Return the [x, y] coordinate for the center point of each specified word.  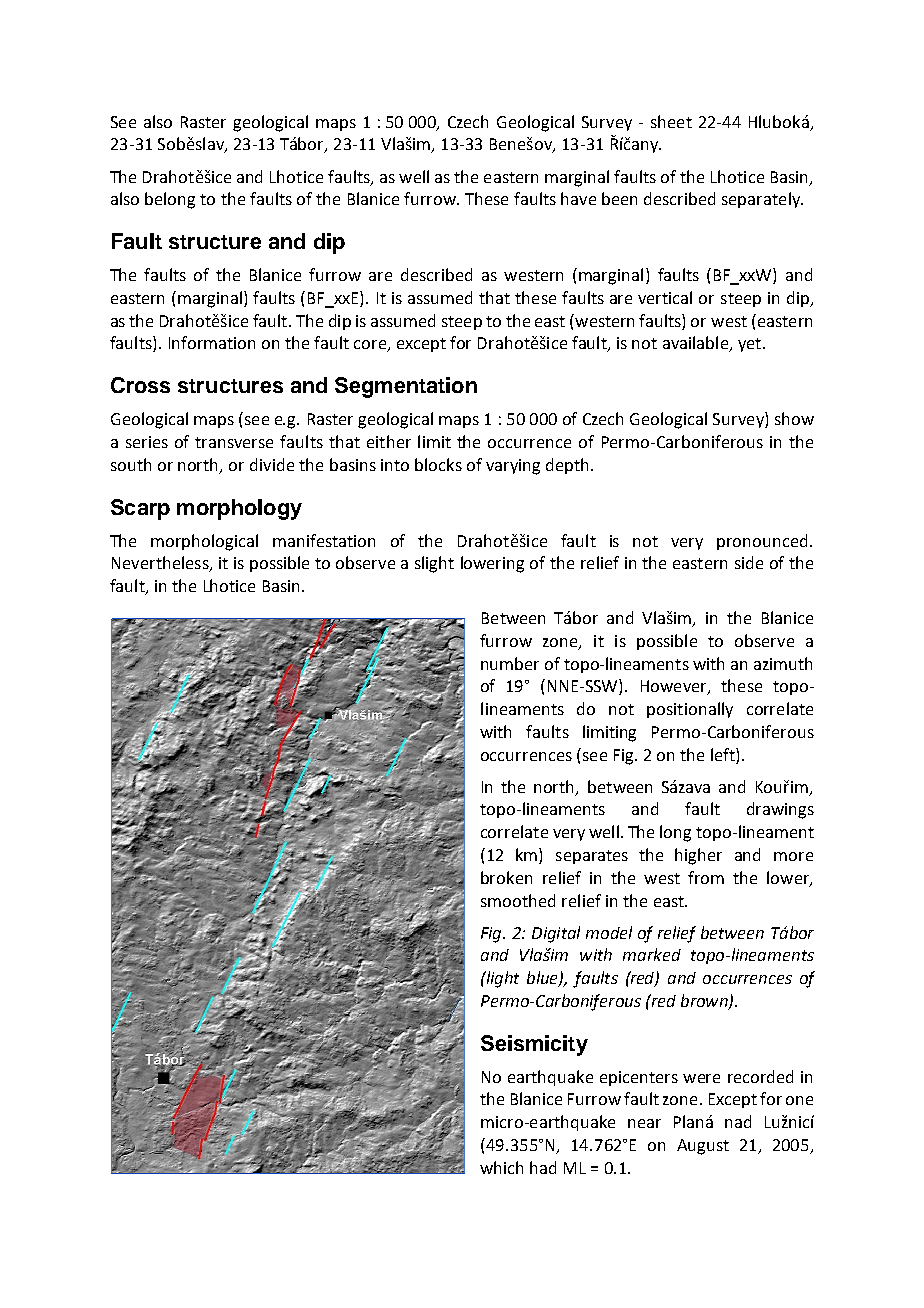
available [696, 344]
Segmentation [406, 387]
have [578, 198]
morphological [204, 542]
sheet [671, 121]
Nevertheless [161, 564]
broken [506, 877]
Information [212, 342]
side [749, 562]
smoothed [518, 900]
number [510, 663]
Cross [140, 385]
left [724, 754]
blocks [438, 464]
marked [652, 954]
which [501, 1167]
